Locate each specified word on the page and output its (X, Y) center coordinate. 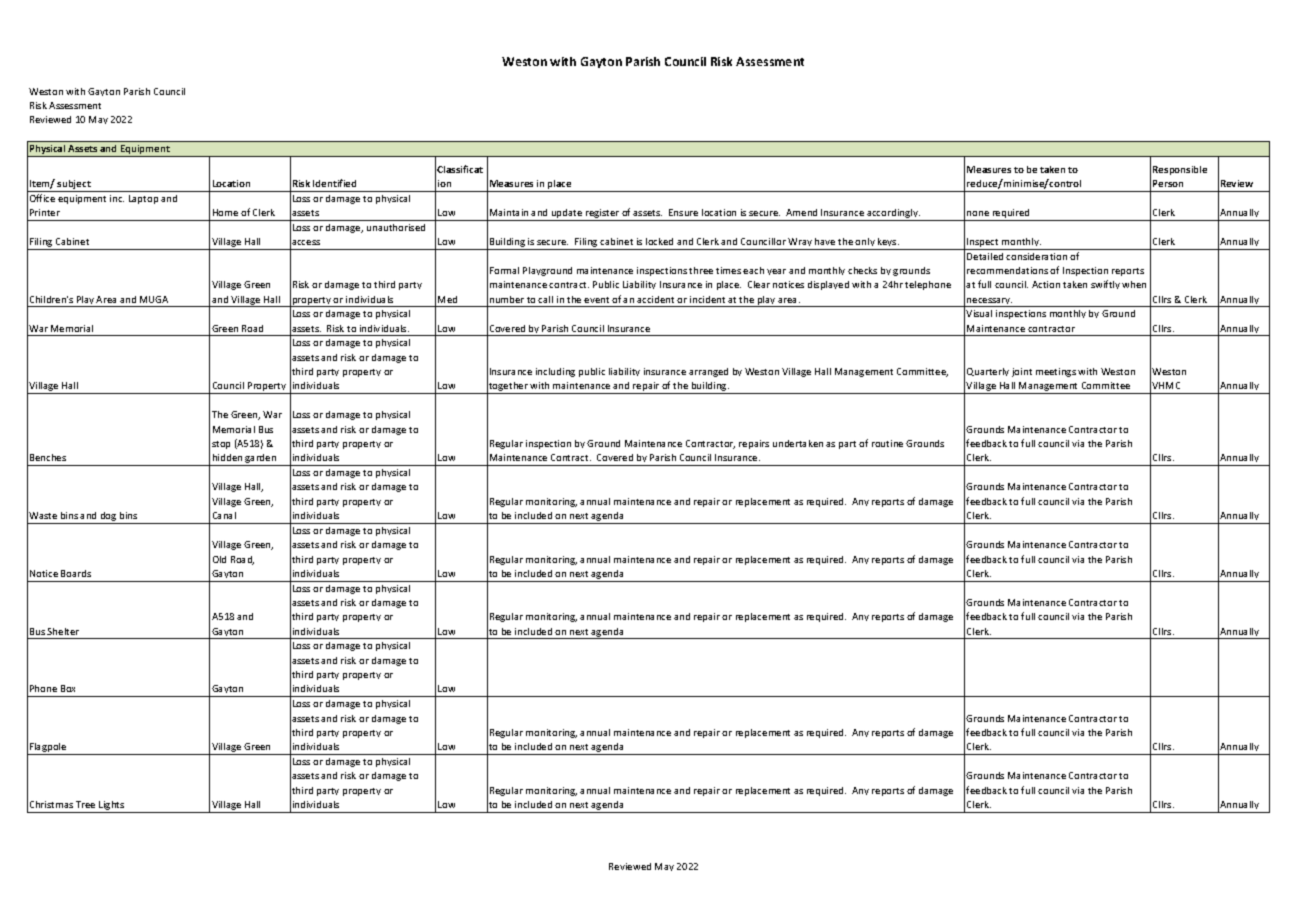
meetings (1056, 372)
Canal (224, 515)
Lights (112, 807)
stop (221, 445)
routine (887, 443)
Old (219, 559)
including (555, 372)
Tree (85, 804)
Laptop (143, 199)
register (602, 215)
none (978, 213)
